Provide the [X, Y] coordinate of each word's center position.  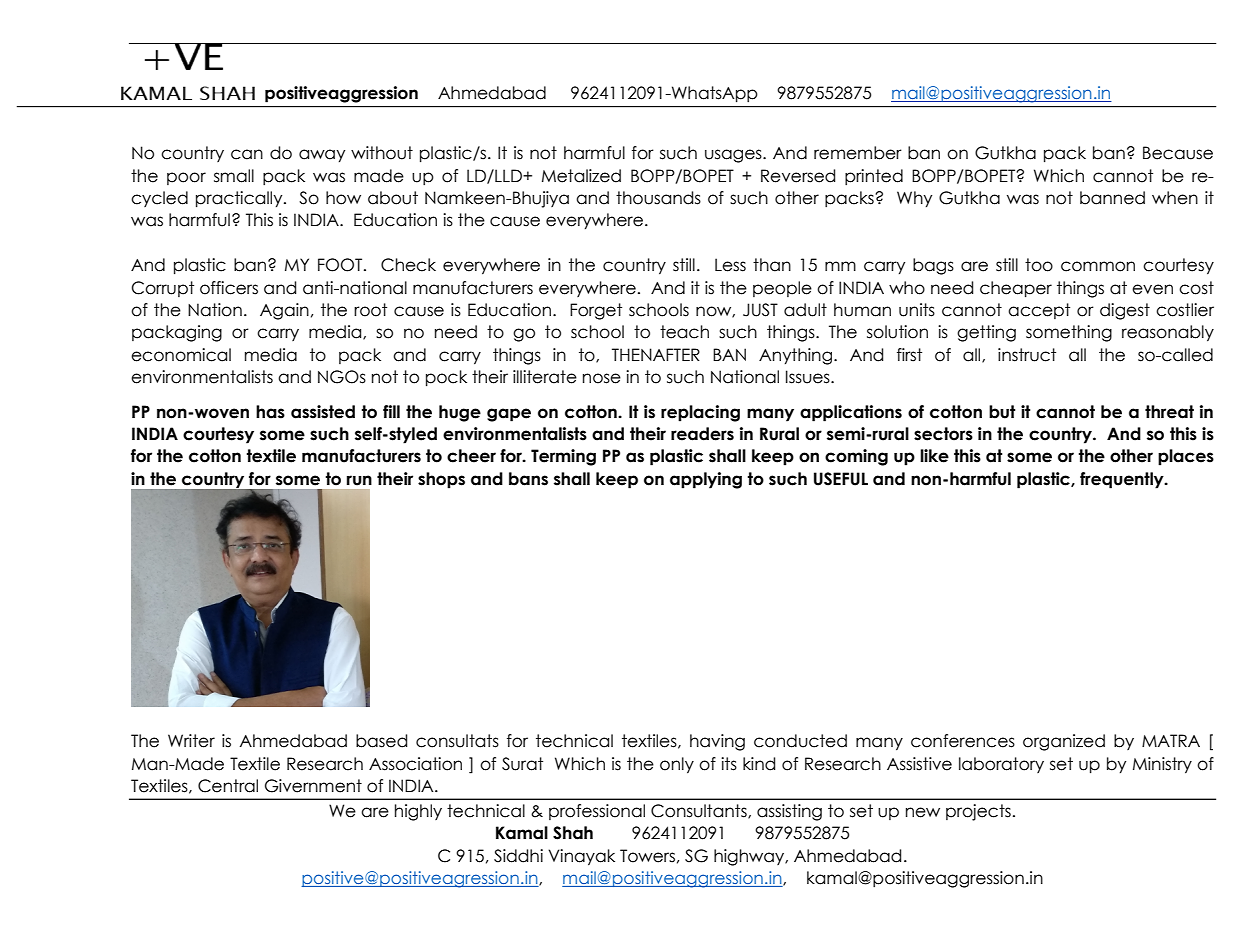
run [359, 480]
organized [1064, 742]
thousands [658, 198]
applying [706, 480]
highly [418, 812]
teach [684, 332]
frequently [1123, 480]
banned [1112, 198]
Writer [191, 741]
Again [284, 311]
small [234, 176]
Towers [647, 856]
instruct [1027, 355]
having [717, 742]
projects [978, 812]
